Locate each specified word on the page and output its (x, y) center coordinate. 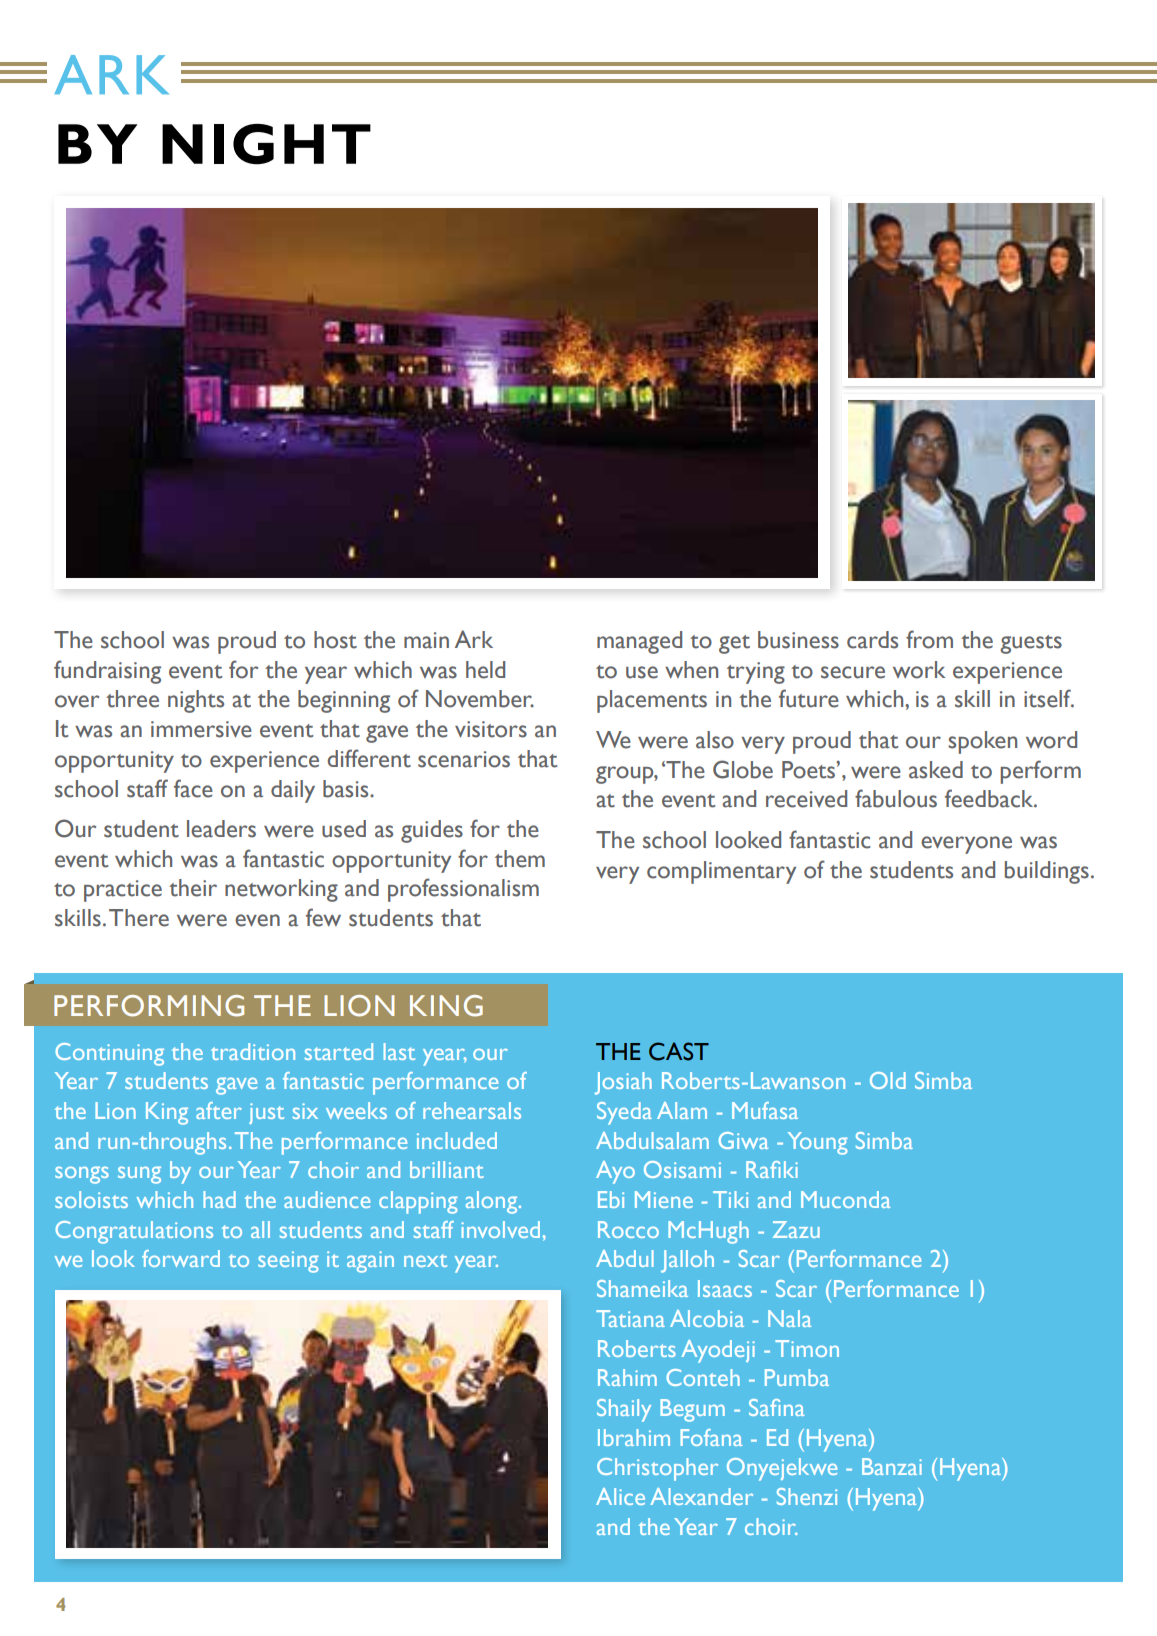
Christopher (657, 1469)
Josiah (623, 1083)
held (485, 670)
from (929, 639)
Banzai (892, 1466)
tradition (253, 1051)
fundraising (107, 672)
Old (888, 1080)
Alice (620, 1496)
